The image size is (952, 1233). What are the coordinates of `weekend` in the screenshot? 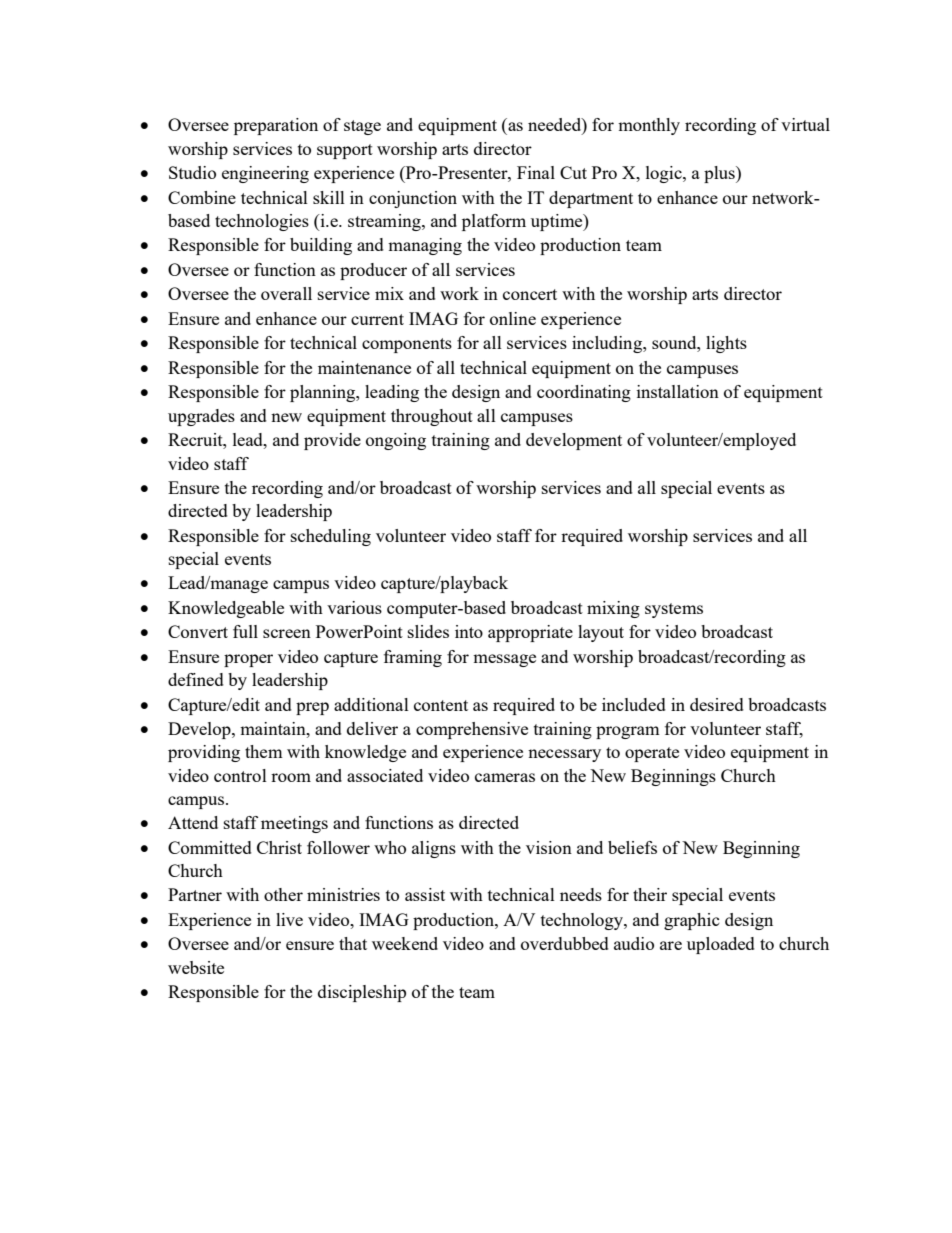 It's located at (405, 943).
